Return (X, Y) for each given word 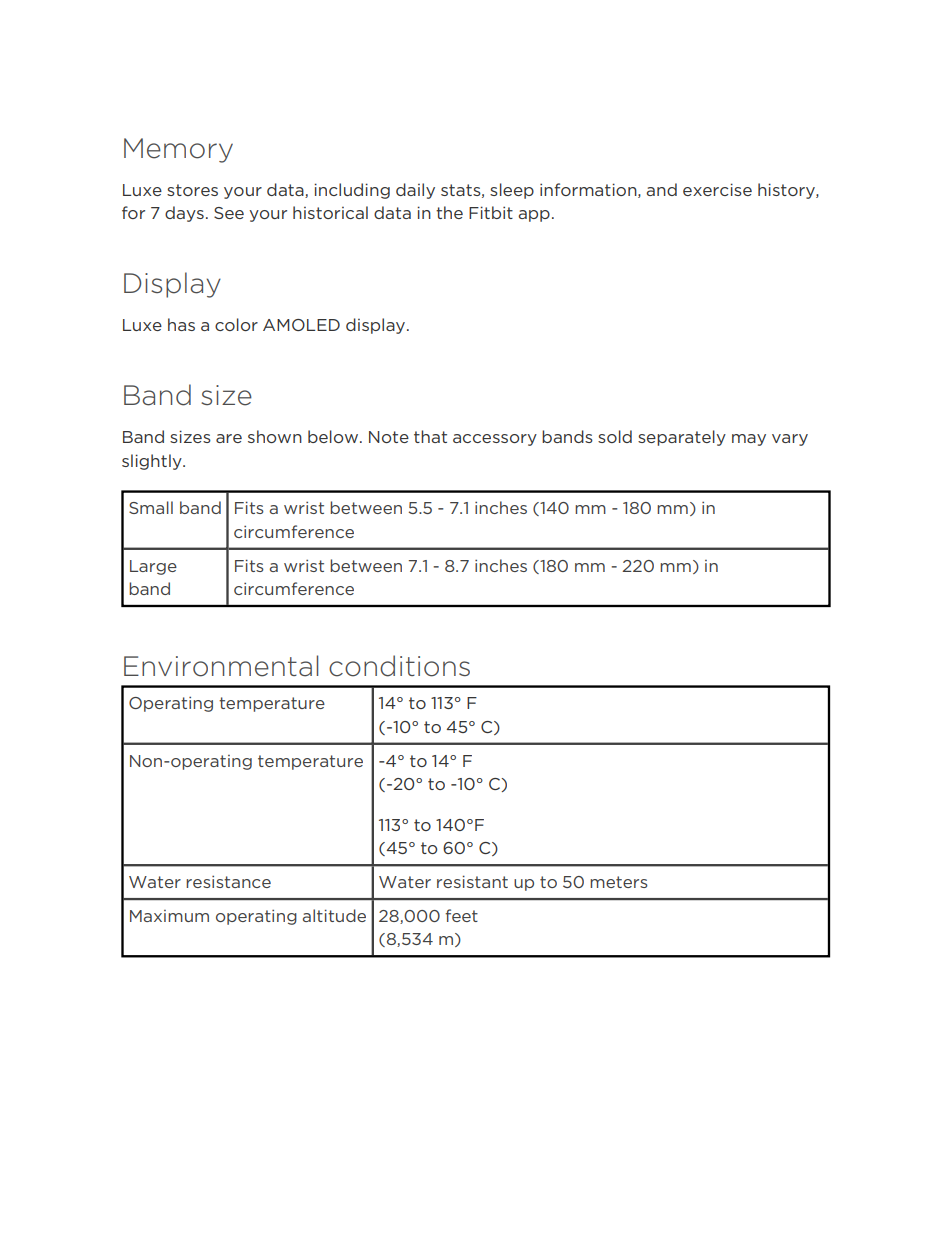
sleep (512, 191)
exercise (717, 189)
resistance (228, 882)
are (229, 438)
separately (682, 438)
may (749, 440)
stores (192, 190)
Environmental (221, 666)
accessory (495, 440)
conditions (399, 666)
